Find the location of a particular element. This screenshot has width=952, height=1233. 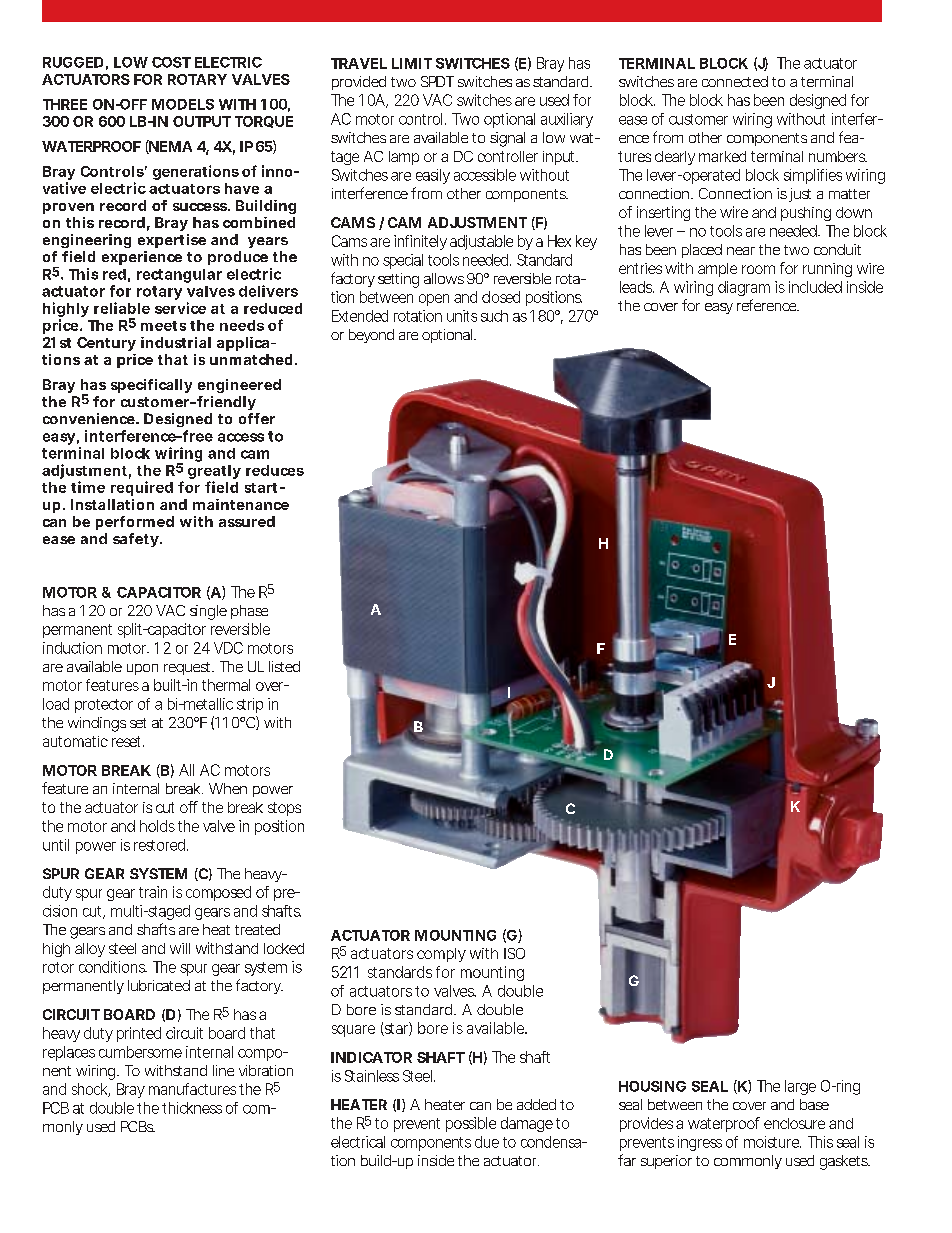

units is located at coordinates (462, 316).
